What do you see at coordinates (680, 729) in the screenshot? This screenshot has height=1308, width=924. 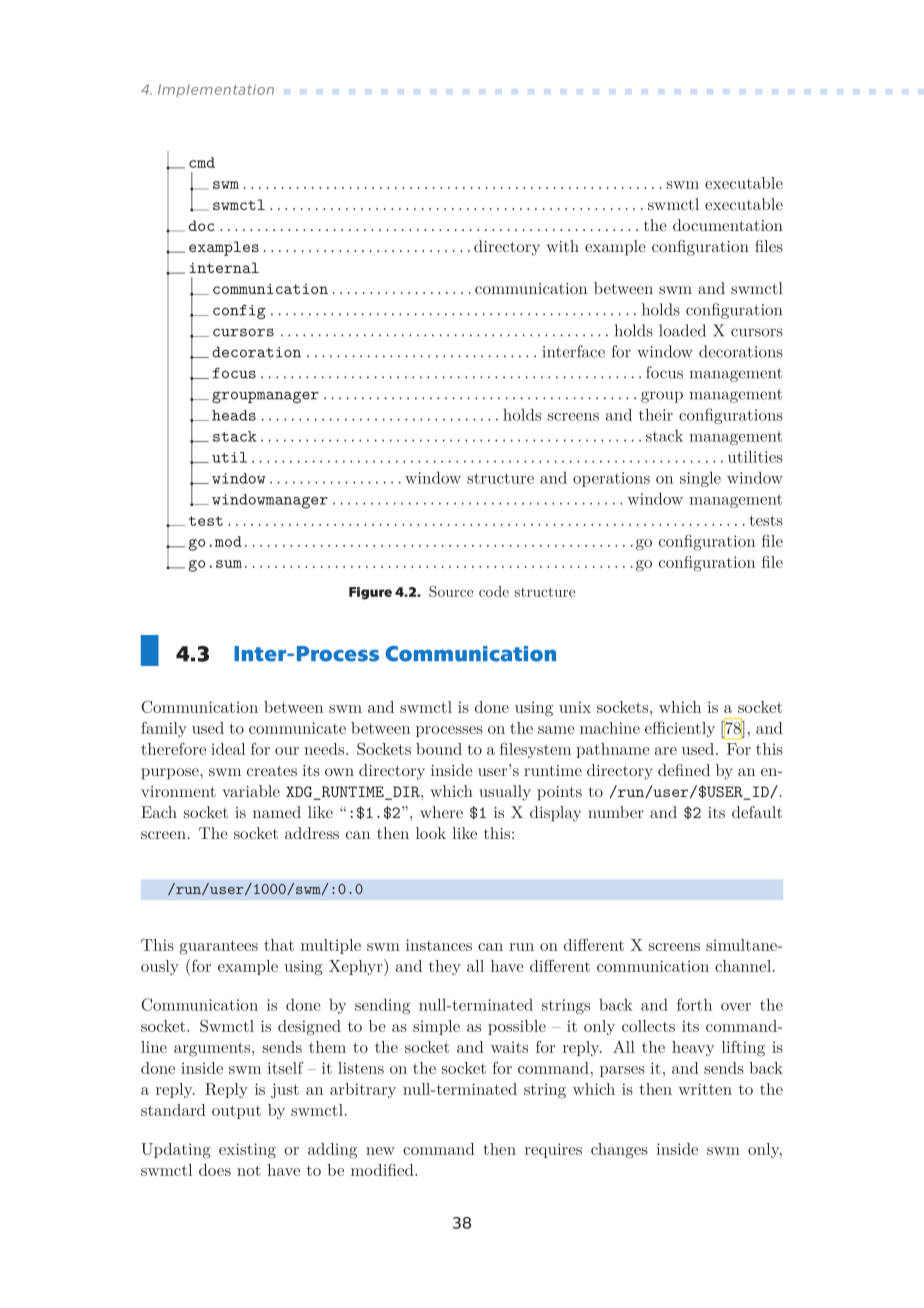 I see `efficiently` at bounding box center [680, 729].
